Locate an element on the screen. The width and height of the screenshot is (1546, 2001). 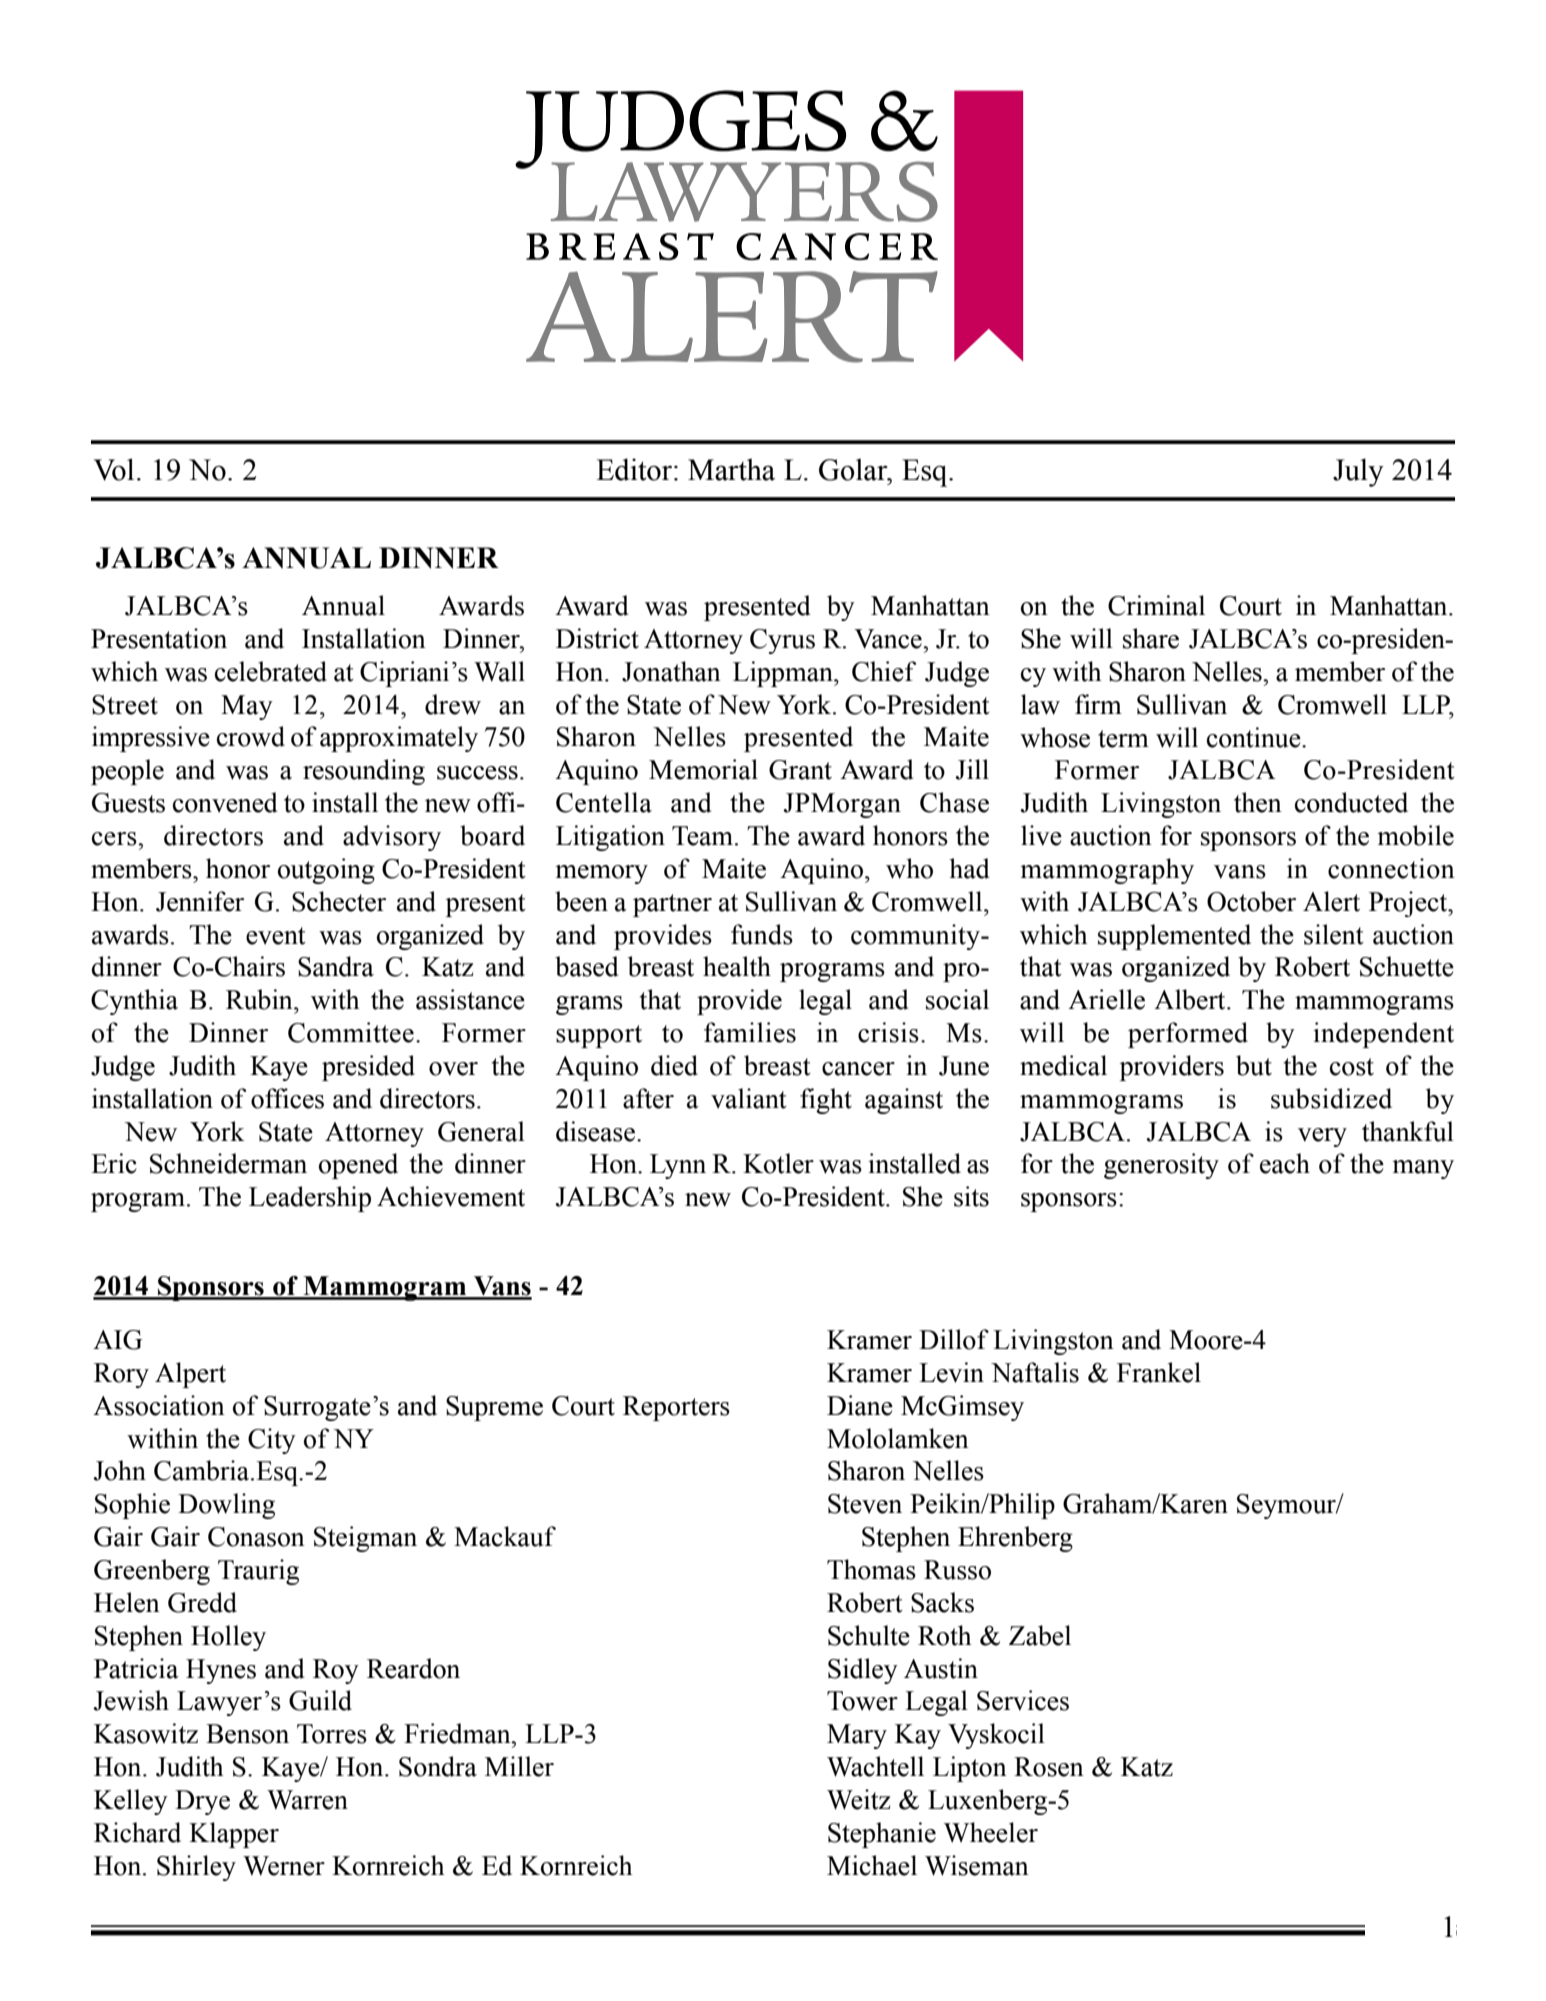
Alpert is located at coordinates (190, 1375).
